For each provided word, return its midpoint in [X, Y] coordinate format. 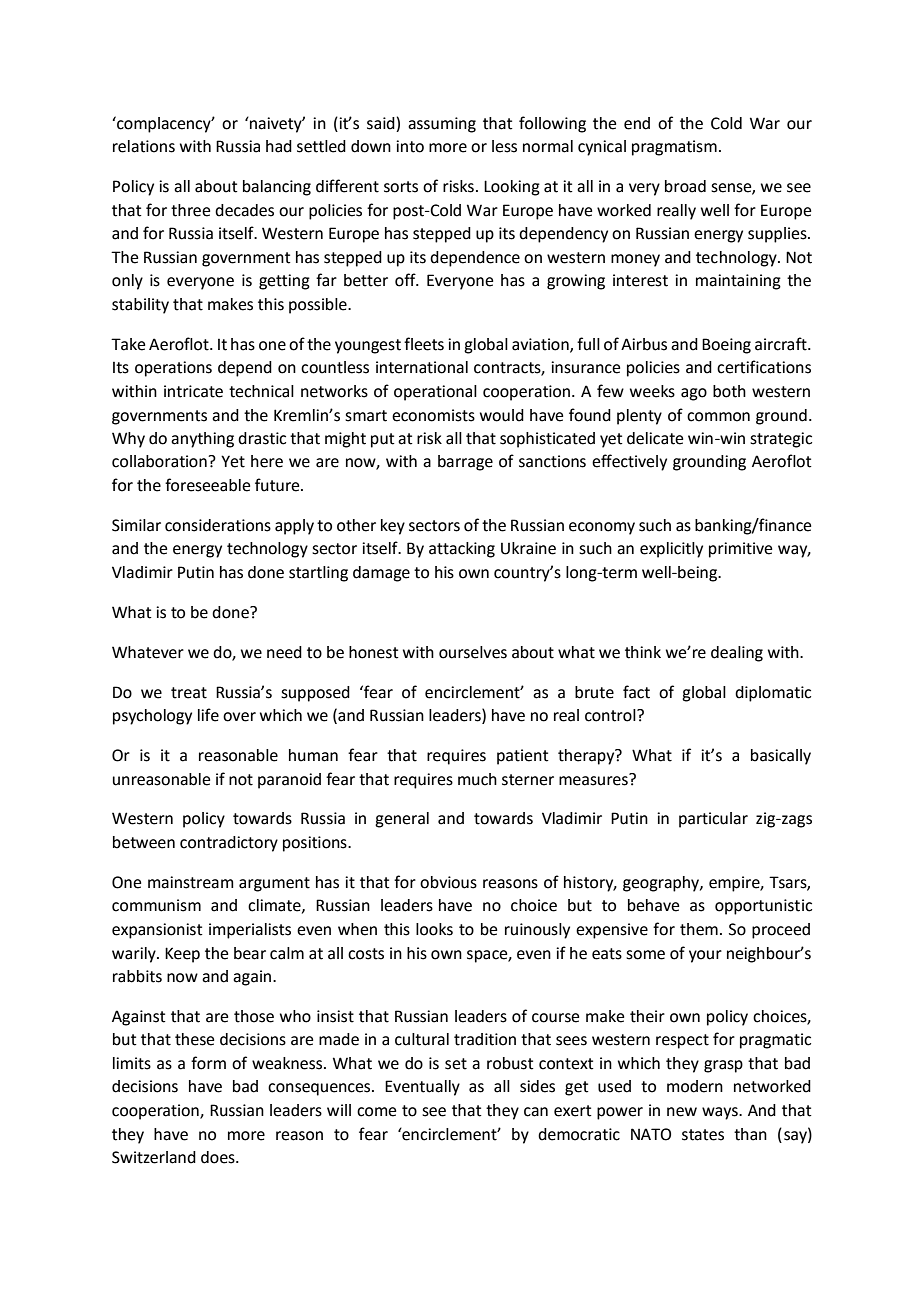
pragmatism [674, 148]
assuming [442, 125]
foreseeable [207, 485]
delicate [655, 438]
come [376, 1112]
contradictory [229, 844]
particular [713, 820]
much [477, 779]
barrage [465, 463]
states [703, 1135]
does [219, 1157]
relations [144, 146]
